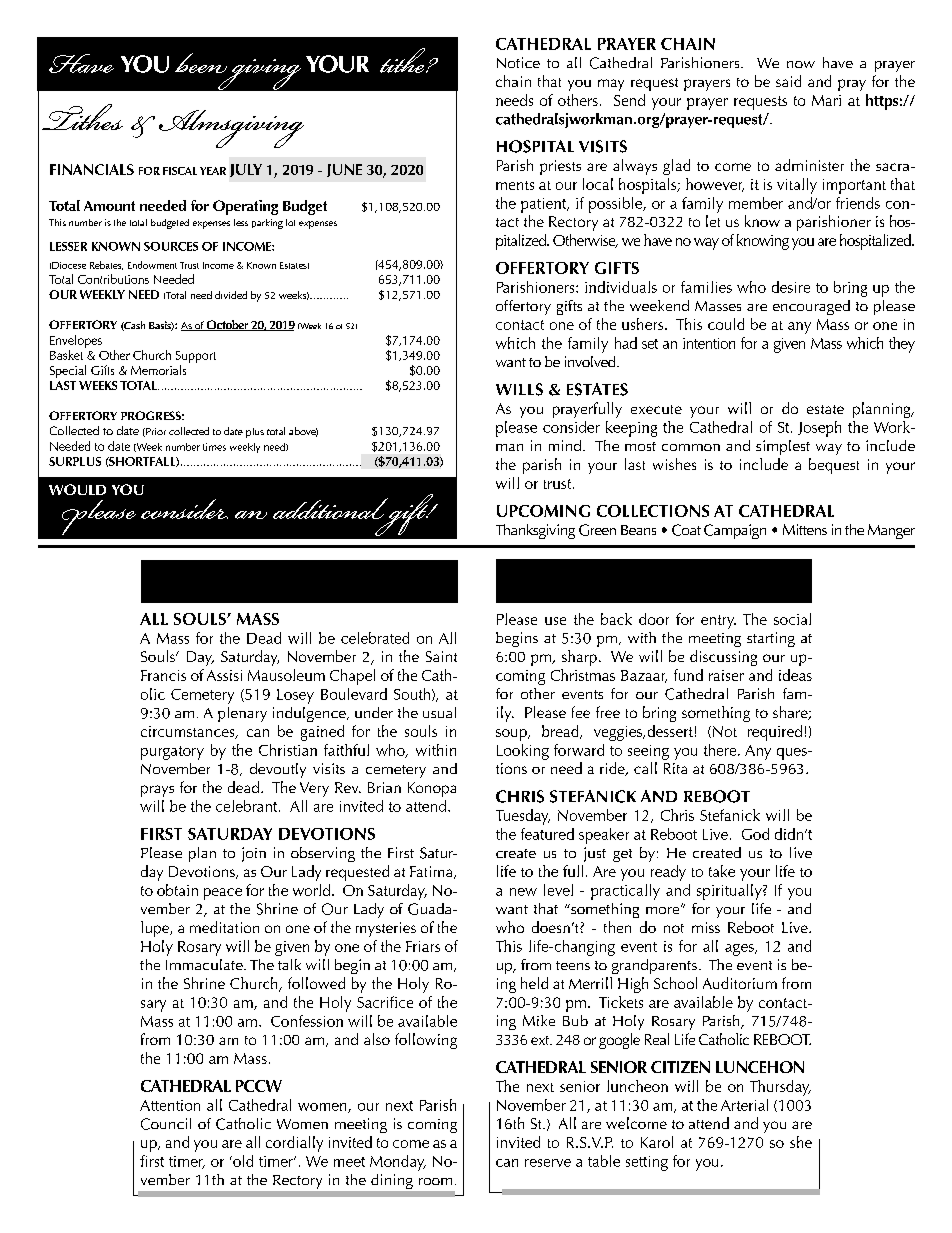 This screenshot has width=952, height=1233. What do you see at coordinates (518, 62) in the screenshot?
I see `Notice` at bounding box center [518, 62].
